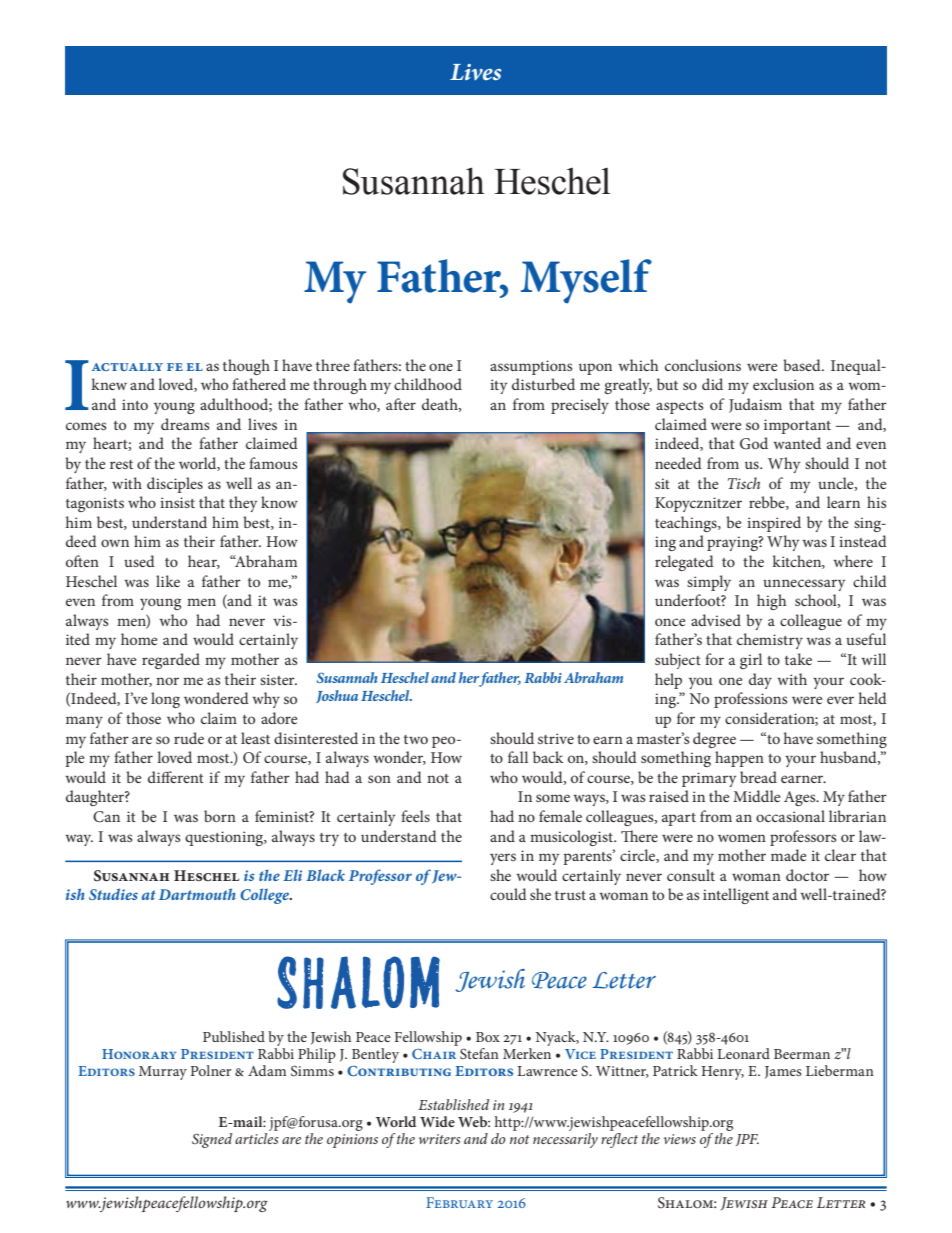  I want to click on inspired, so click(774, 524).
